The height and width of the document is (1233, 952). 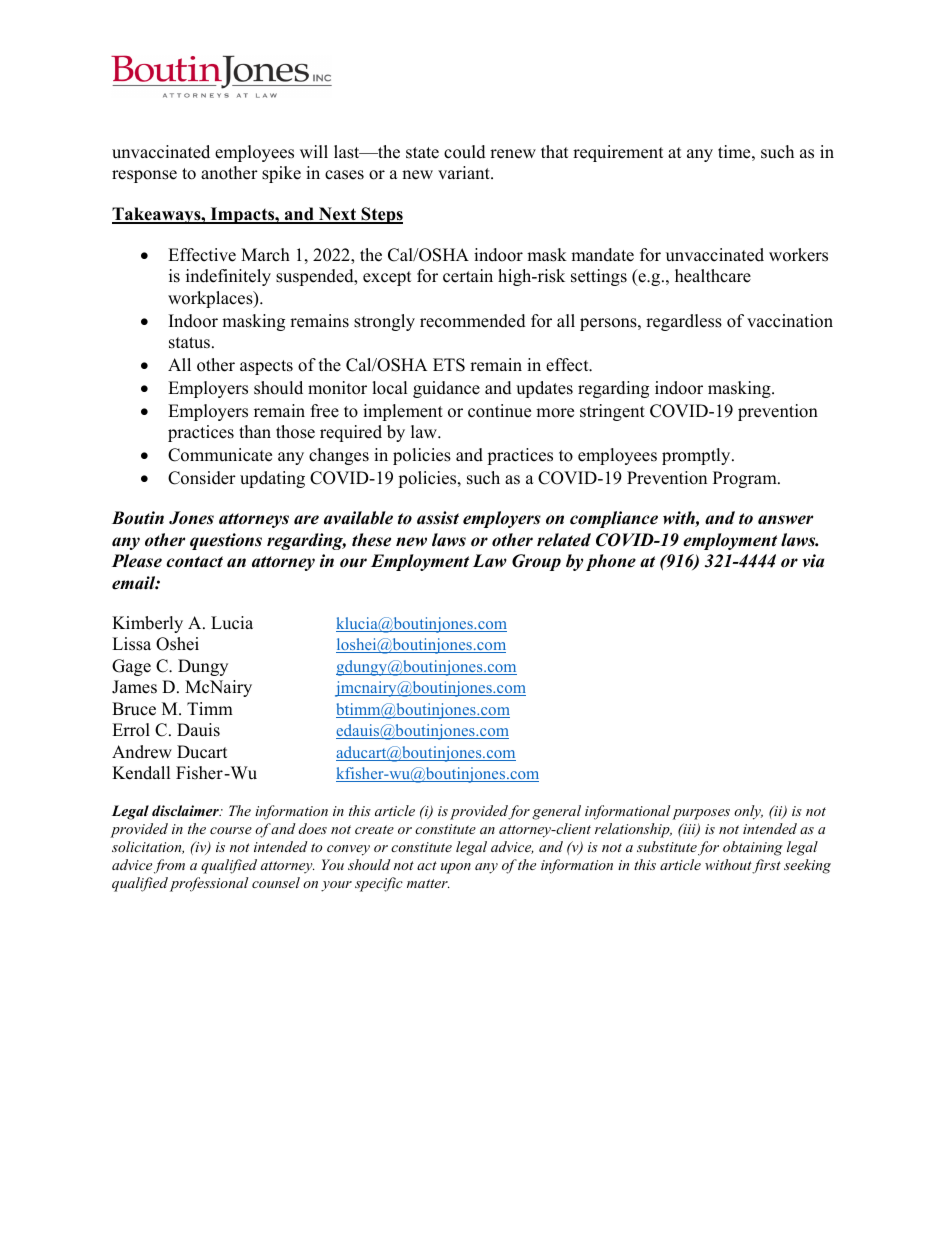 I want to click on than, so click(x=255, y=431).
